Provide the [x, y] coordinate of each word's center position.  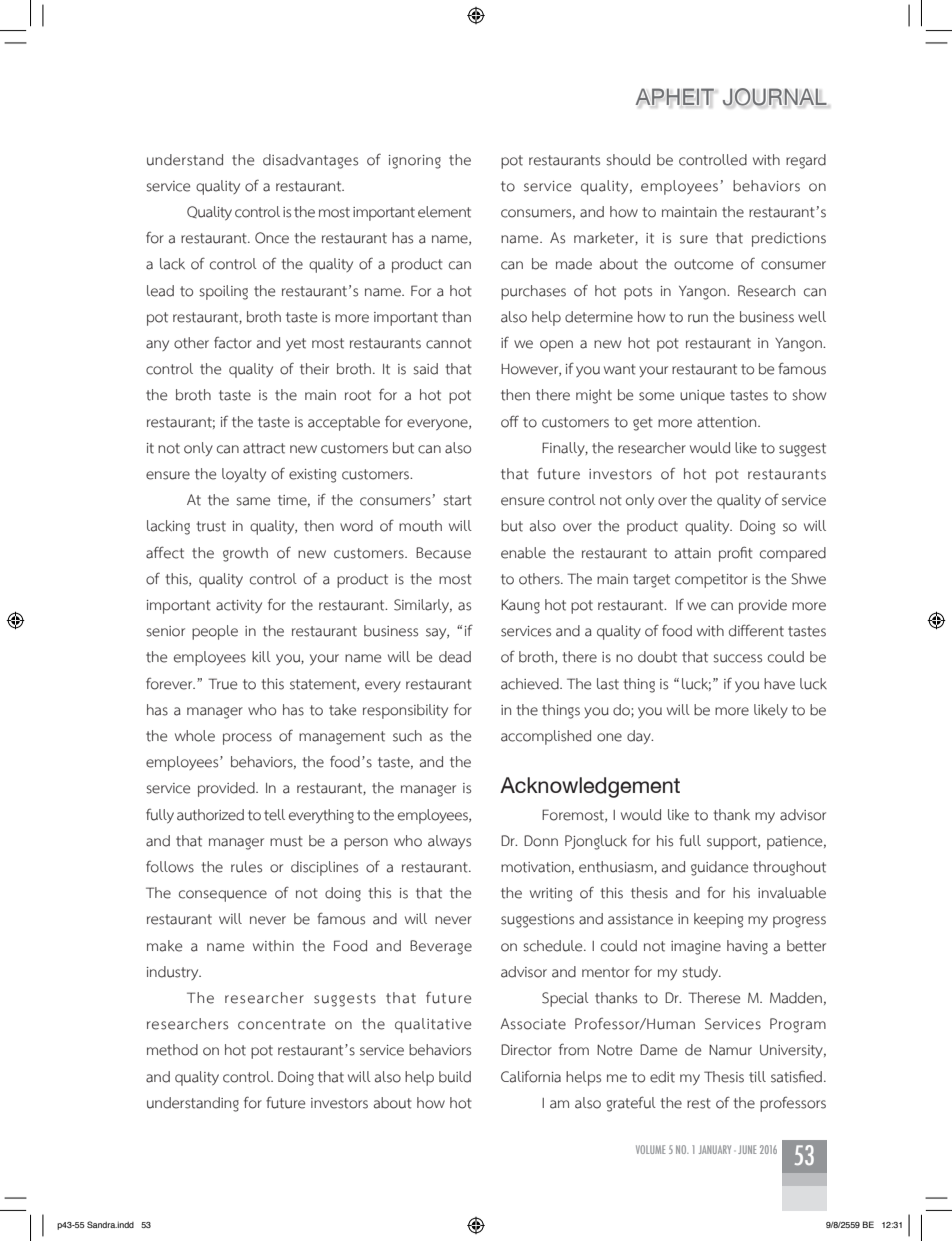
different [756, 630]
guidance [719, 868]
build [455, 1077]
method [172, 1050]
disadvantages [310, 161]
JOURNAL [775, 97]
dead [455, 657]
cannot [449, 343]
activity [239, 606]
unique [702, 397]
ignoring [415, 162]
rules [246, 867]
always [449, 842]
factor [233, 343]
